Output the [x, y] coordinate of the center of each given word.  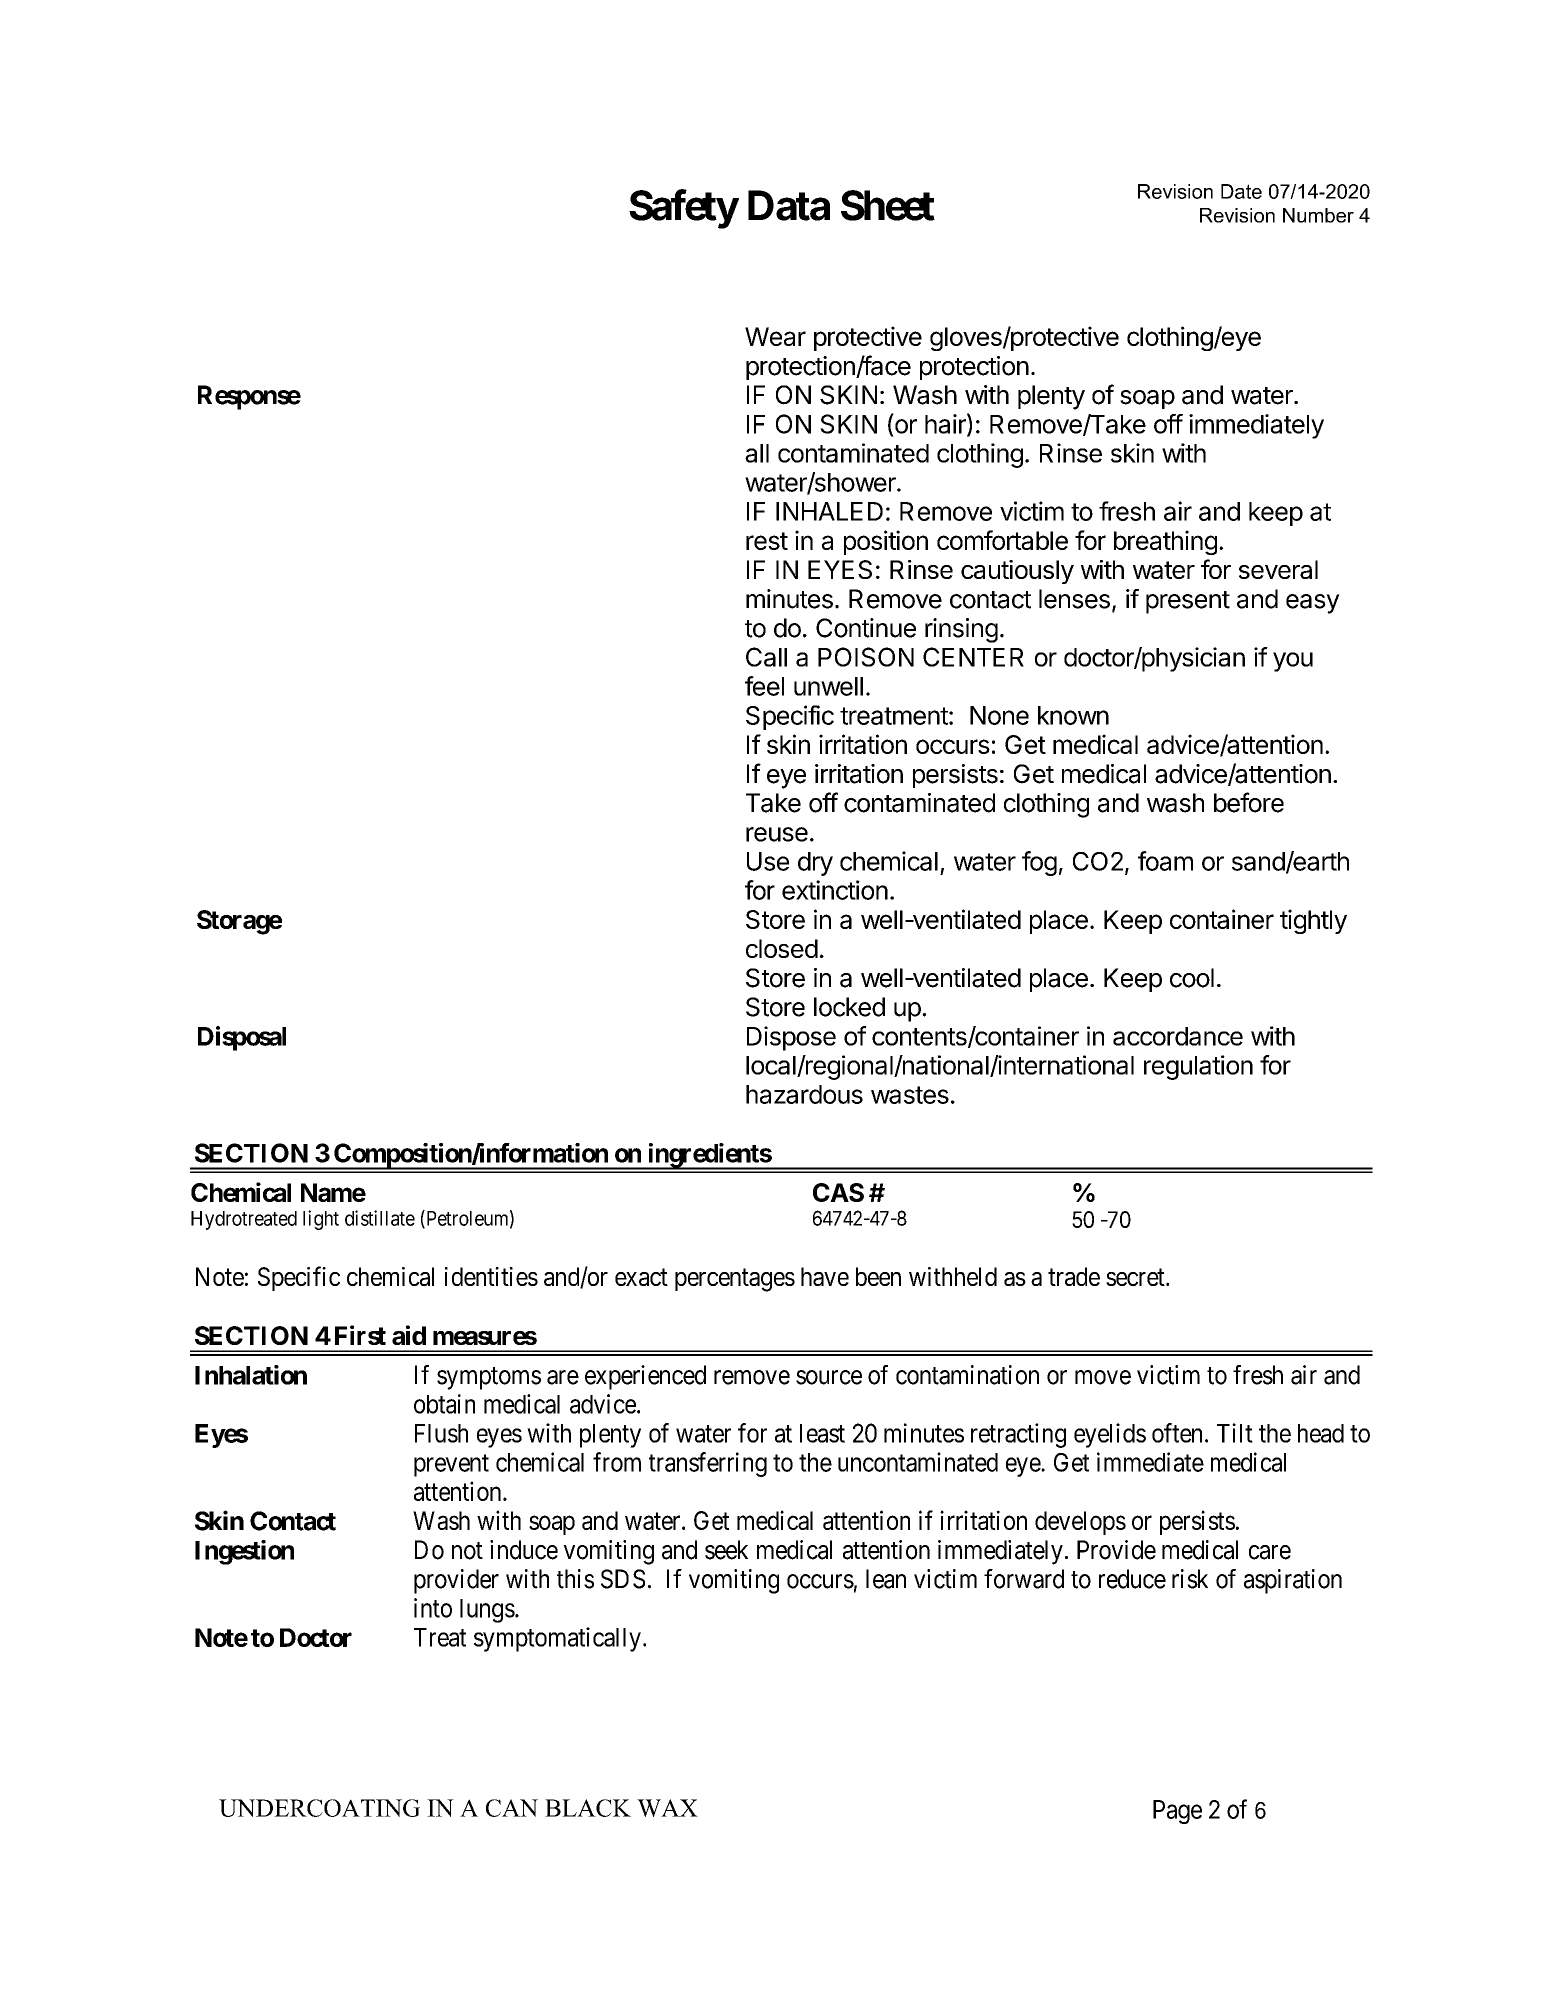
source [829, 1377]
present [1188, 602]
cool [1192, 978]
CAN [512, 1808]
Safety [683, 209]
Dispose [791, 1038]
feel [764, 686]
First [360, 1335]
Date [1241, 191]
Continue [866, 628]
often [1177, 1433]
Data [789, 205]
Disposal [242, 1038]
